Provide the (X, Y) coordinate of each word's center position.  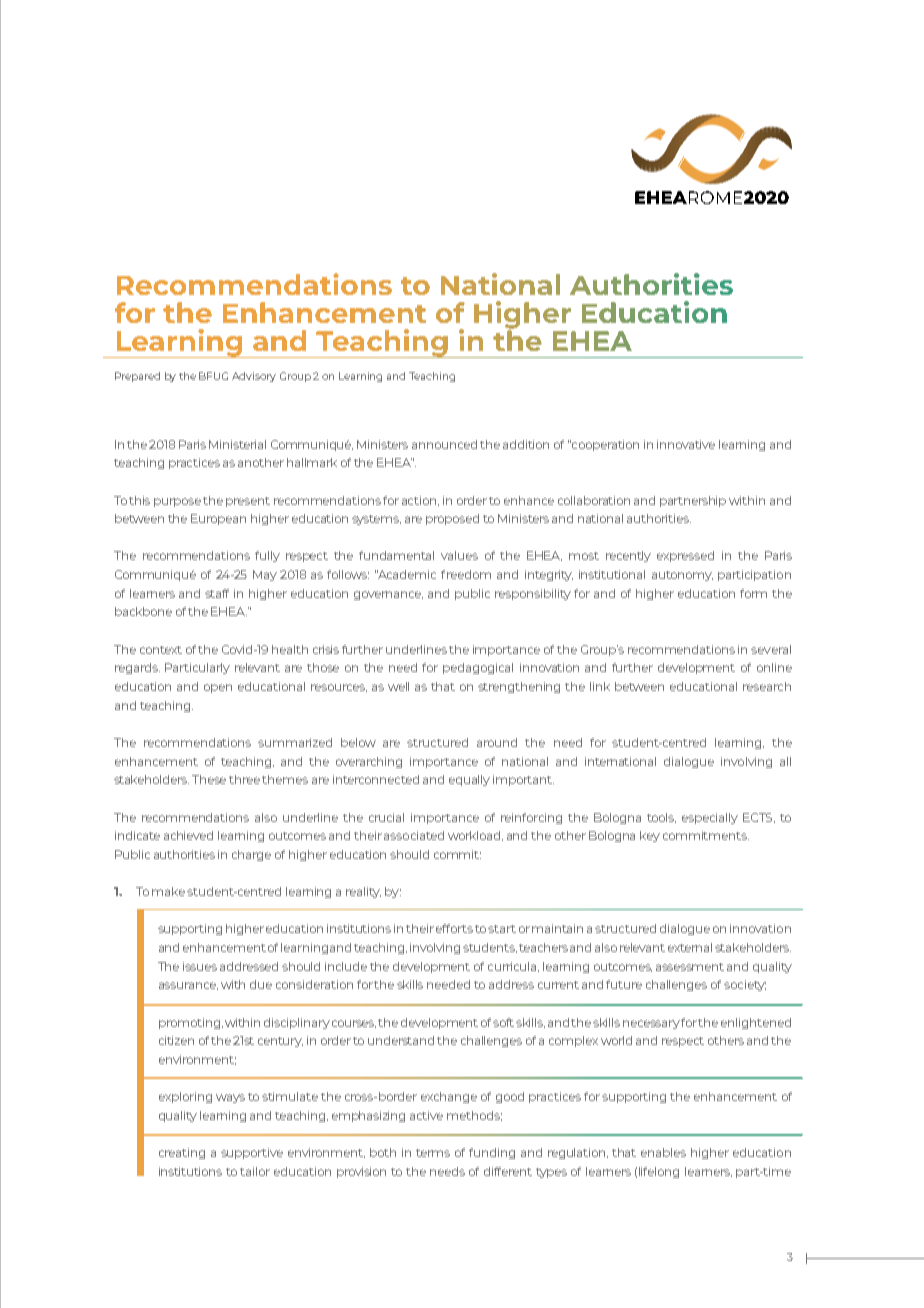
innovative (686, 444)
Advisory (254, 377)
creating (182, 1153)
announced (444, 444)
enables (663, 1152)
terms (433, 1153)
